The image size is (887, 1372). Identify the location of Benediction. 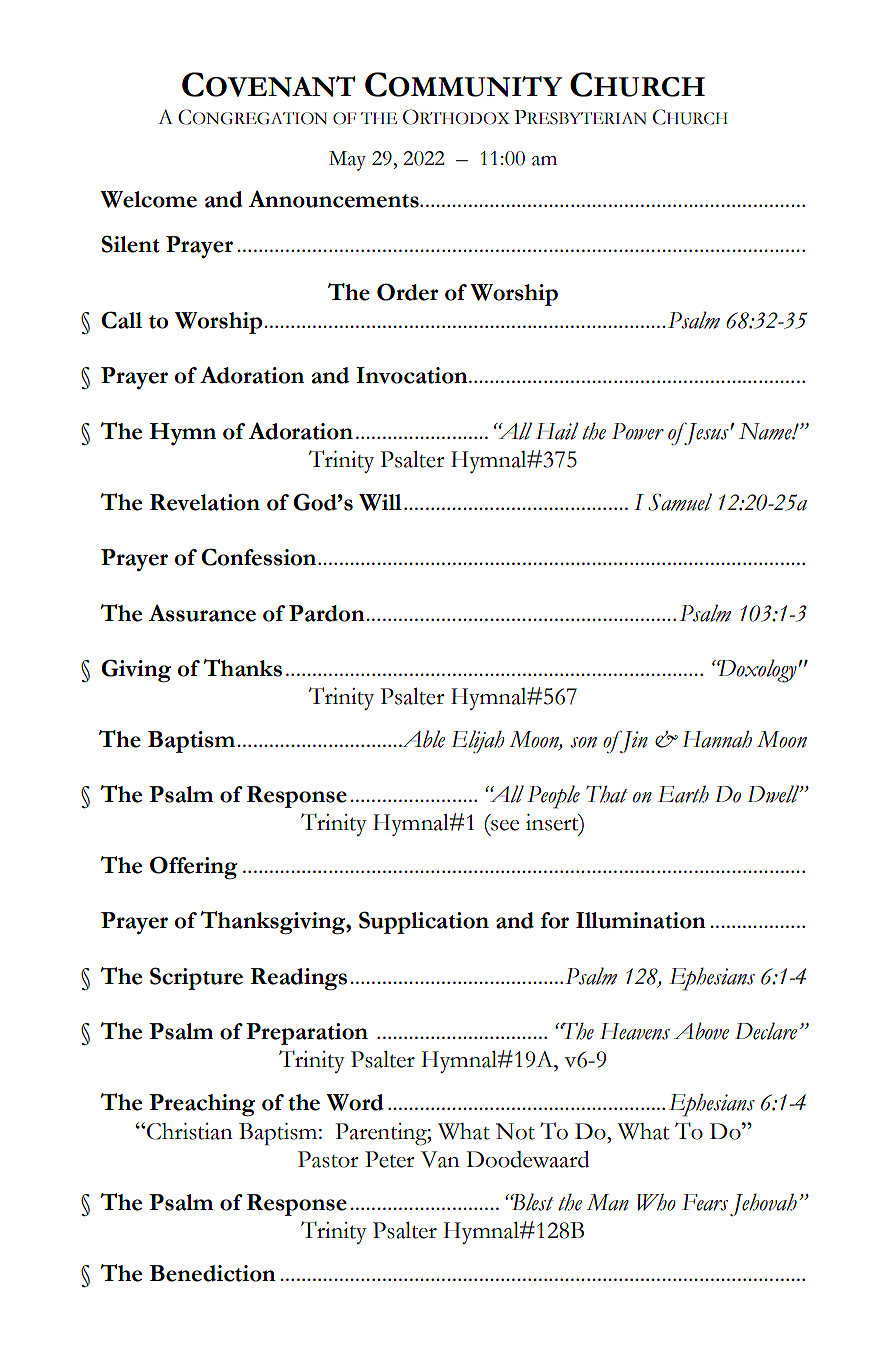
(213, 1273).
